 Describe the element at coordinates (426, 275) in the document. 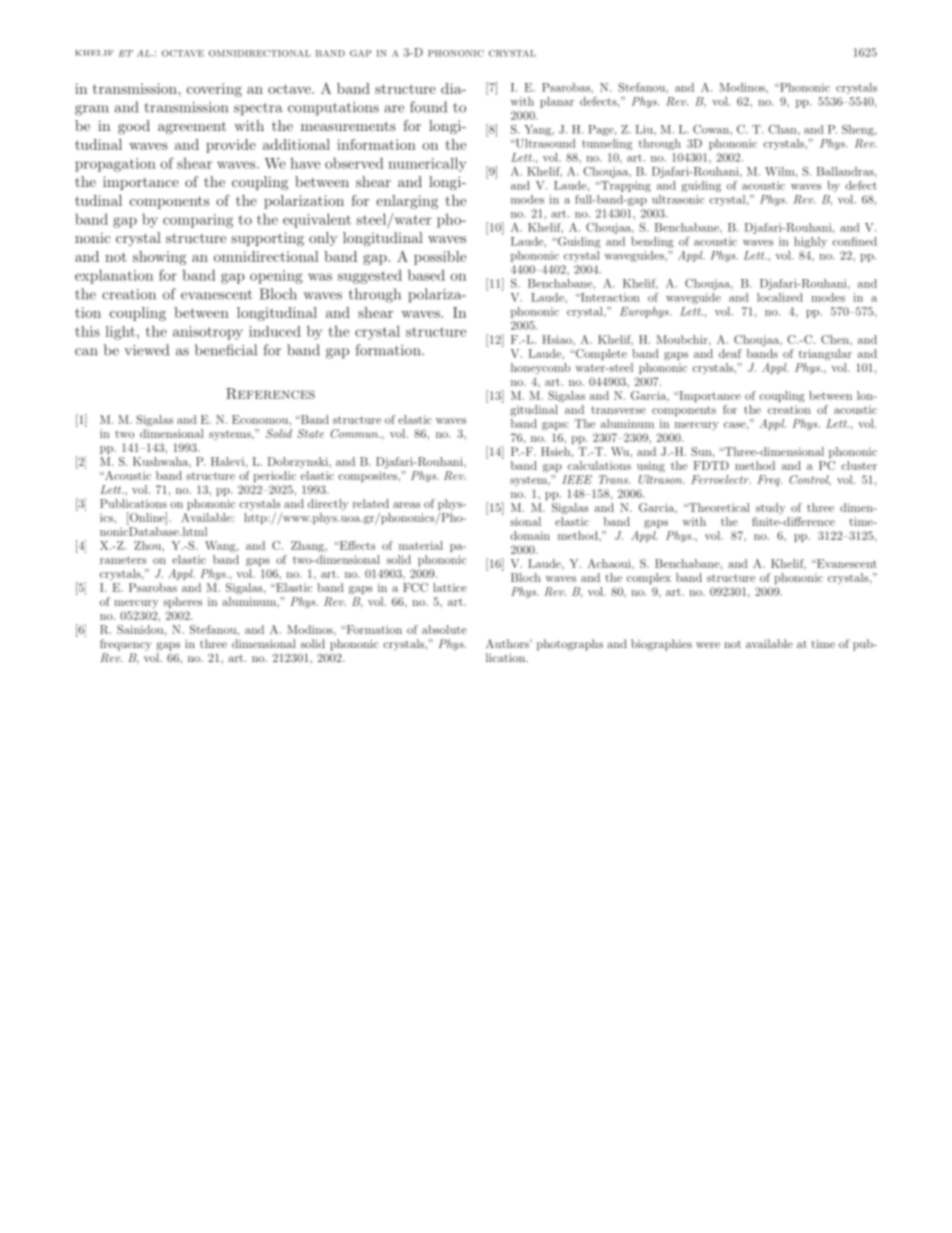

I see `based` at that location.
